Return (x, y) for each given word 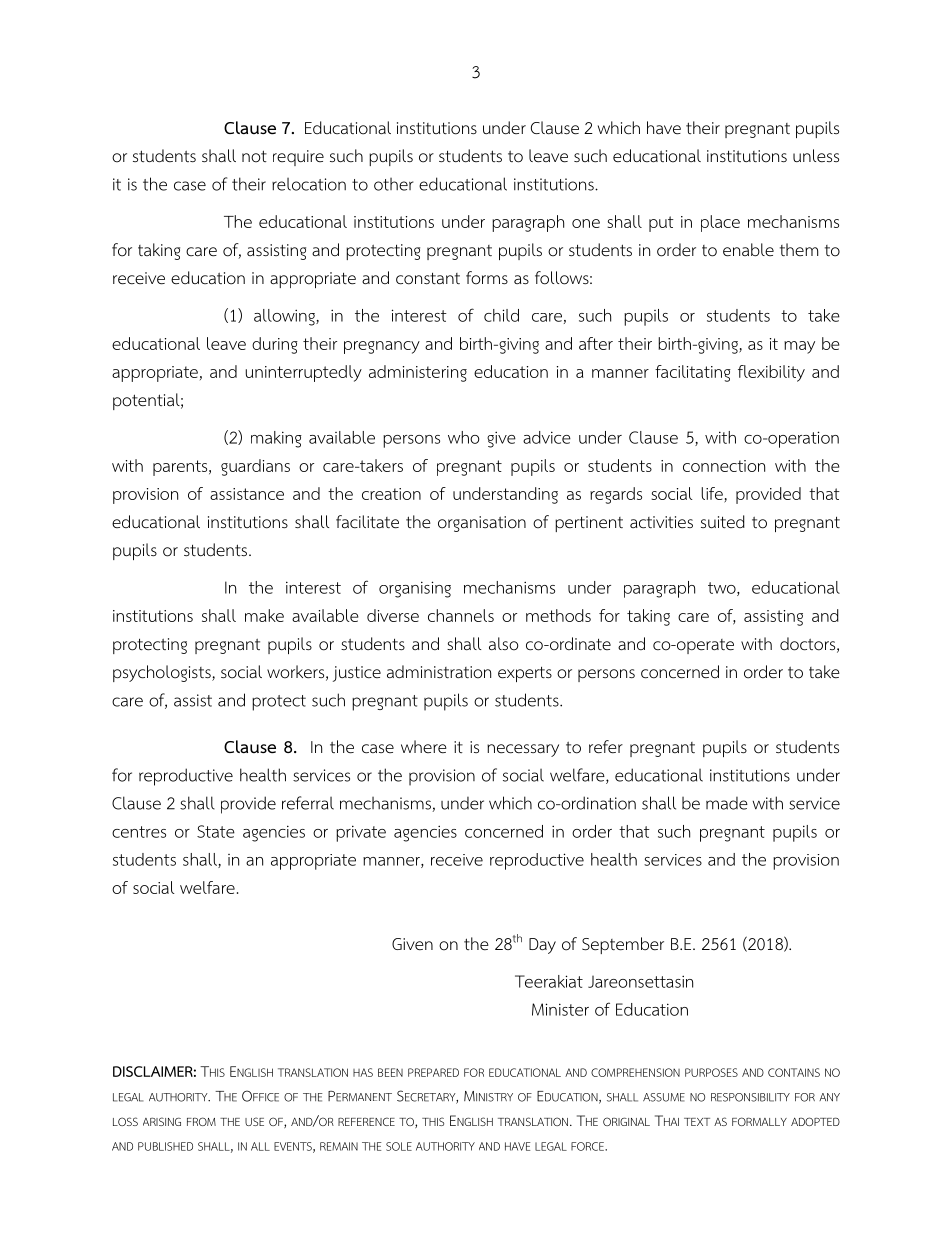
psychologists (163, 673)
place (720, 223)
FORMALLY (759, 1121)
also (503, 644)
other (394, 184)
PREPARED (433, 1072)
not (254, 156)
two (723, 589)
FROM (201, 1121)
